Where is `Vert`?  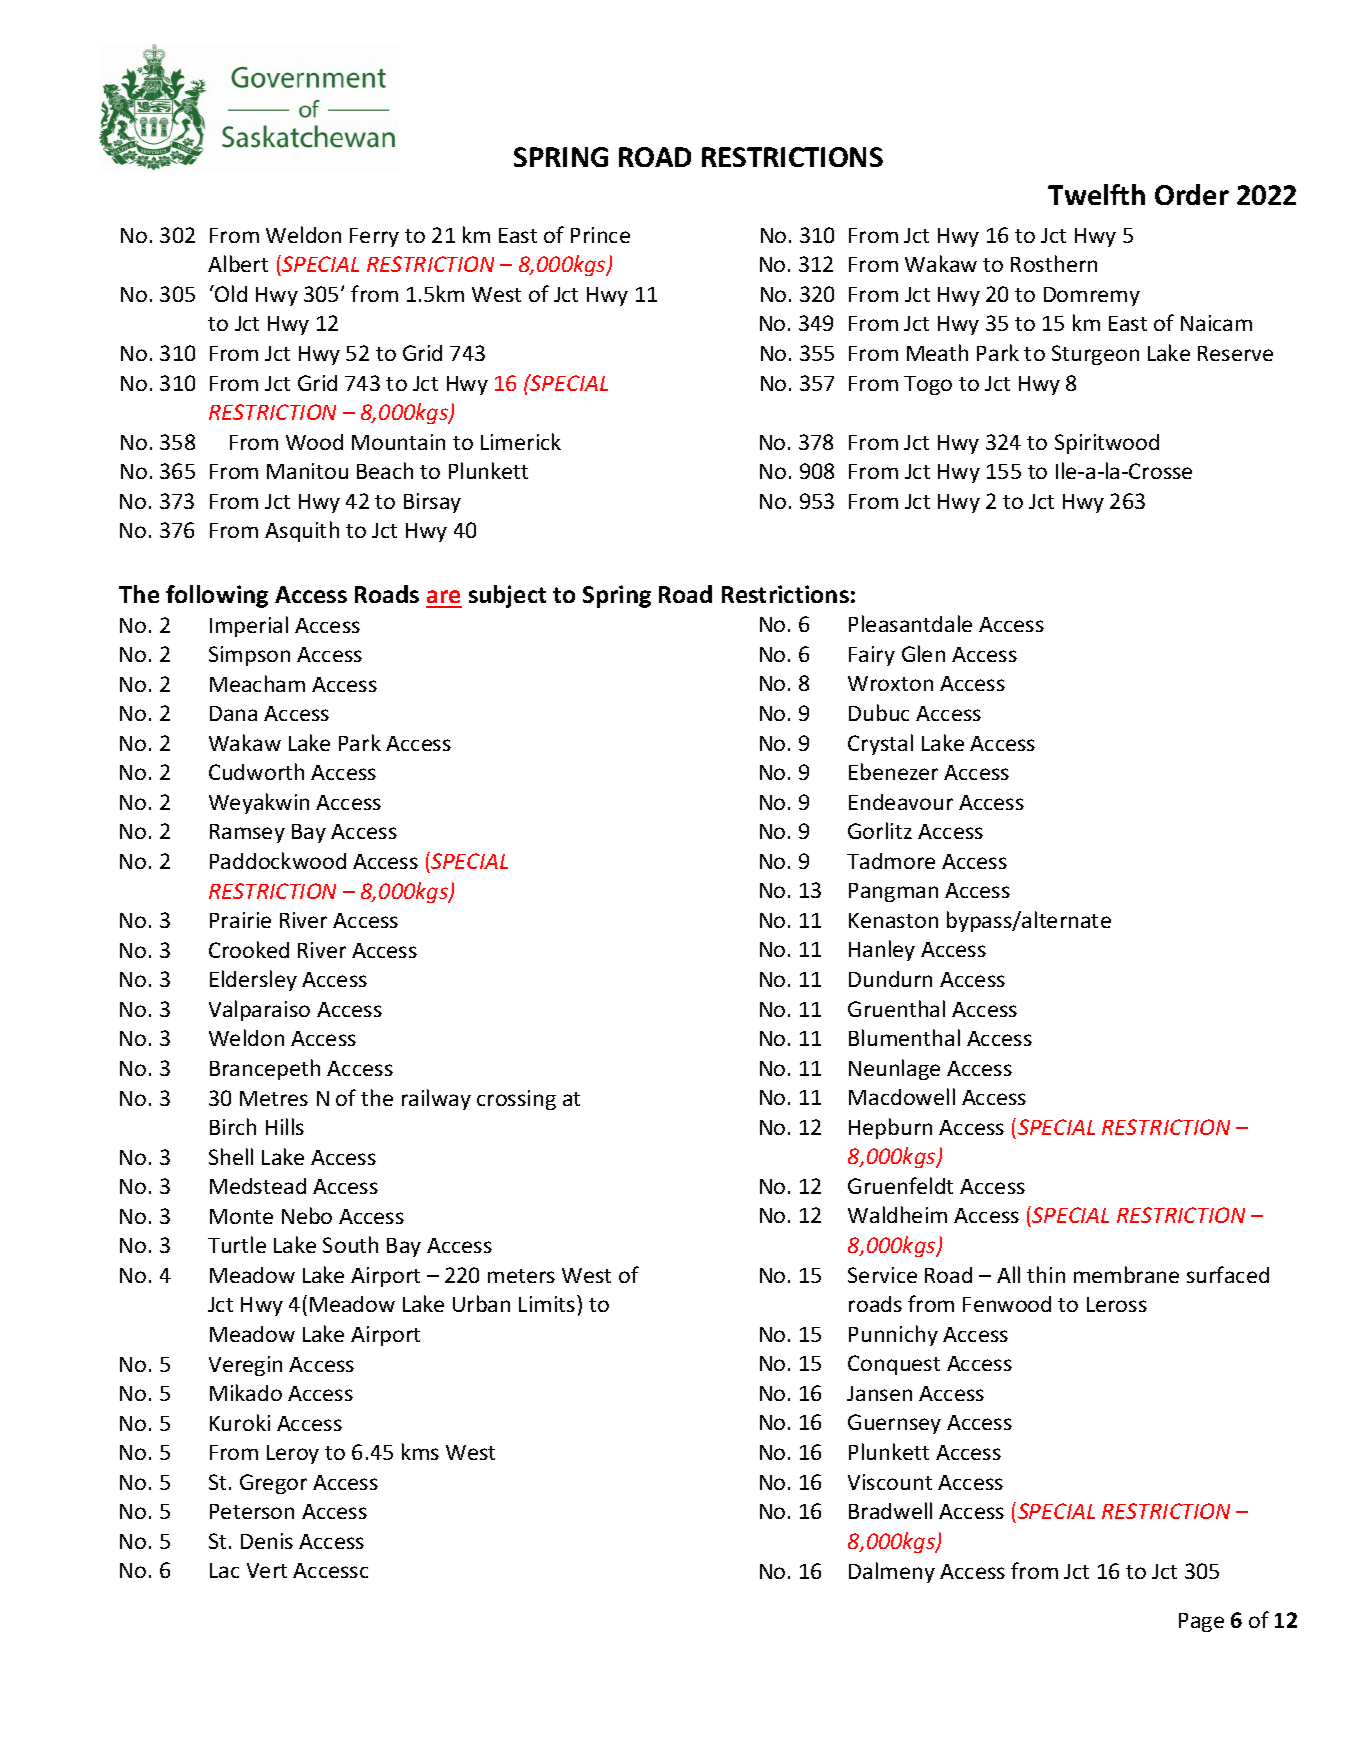
Vert is located at coordinates (267, 1570).
